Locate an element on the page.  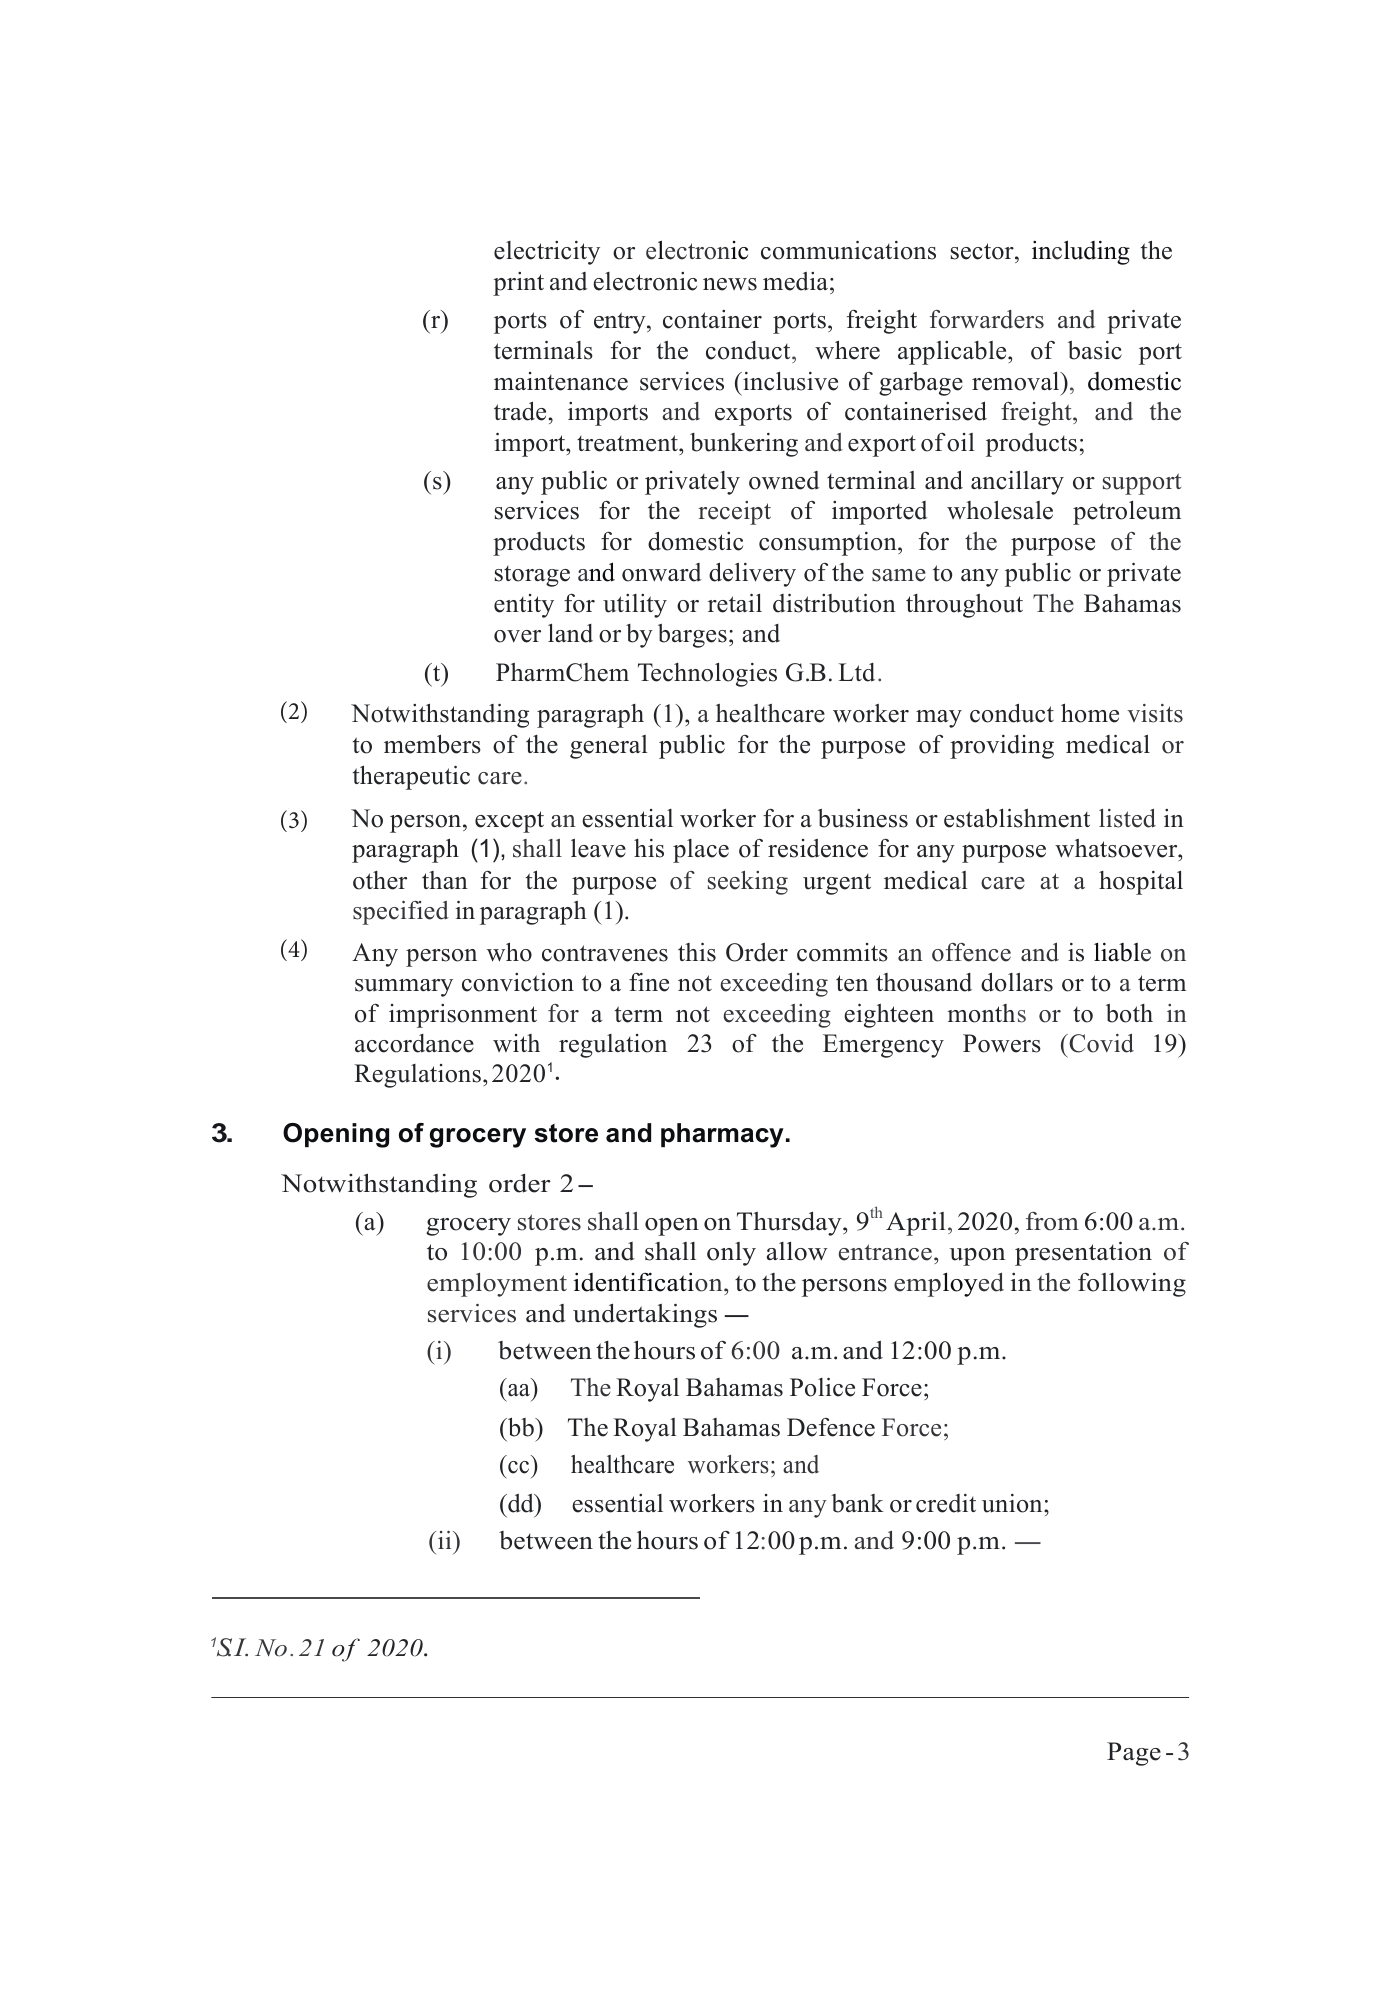
union is located at coordinates (1013, 1503).
